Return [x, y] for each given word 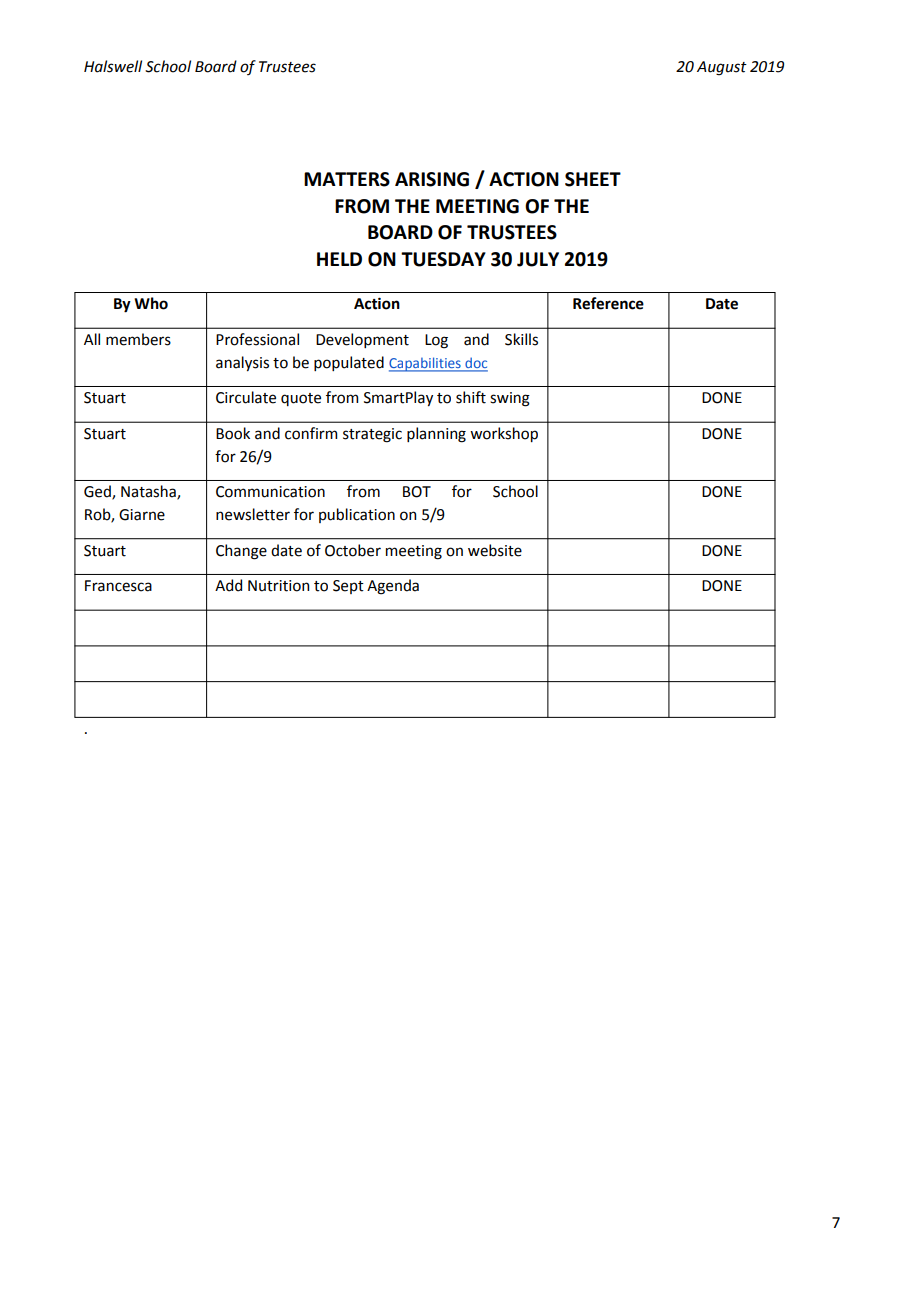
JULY [538, 259]
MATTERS [347, 179]
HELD [339, 259]
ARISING [432, 179]
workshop [504, 434]
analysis [242, 363]
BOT [417, 492]
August [722, 68]
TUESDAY [443, 259]
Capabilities [426, 364]
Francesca [118, 586]
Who [151, 303]
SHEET [593, 179]
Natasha [149, 492]
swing [510, 399]
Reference [608, 303]
